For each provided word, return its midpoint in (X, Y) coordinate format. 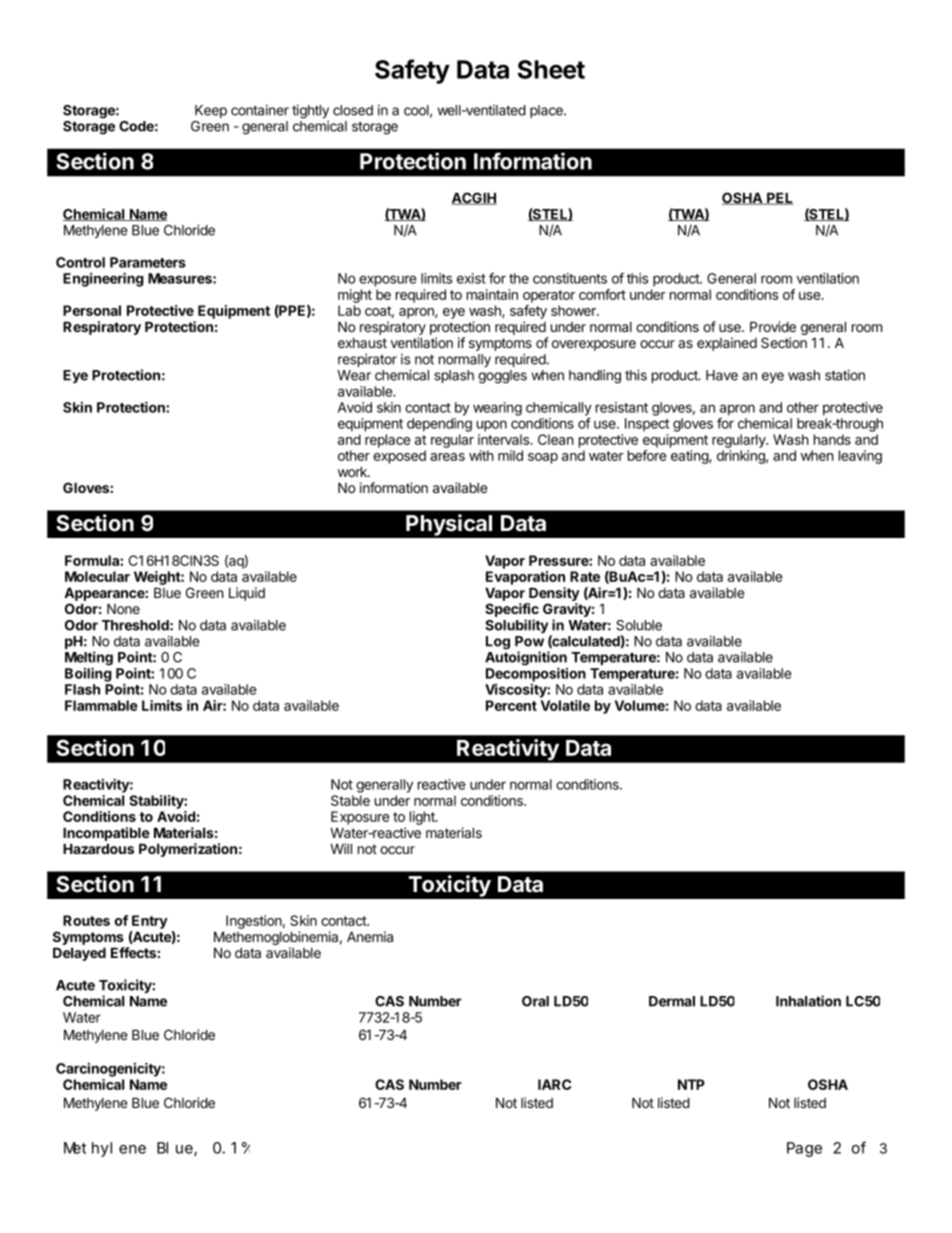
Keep (211, 111)
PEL (779, 198)
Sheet (551, 69)
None (123, 608)
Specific (512, 611)
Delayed (79, 954)
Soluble (639, 625)
